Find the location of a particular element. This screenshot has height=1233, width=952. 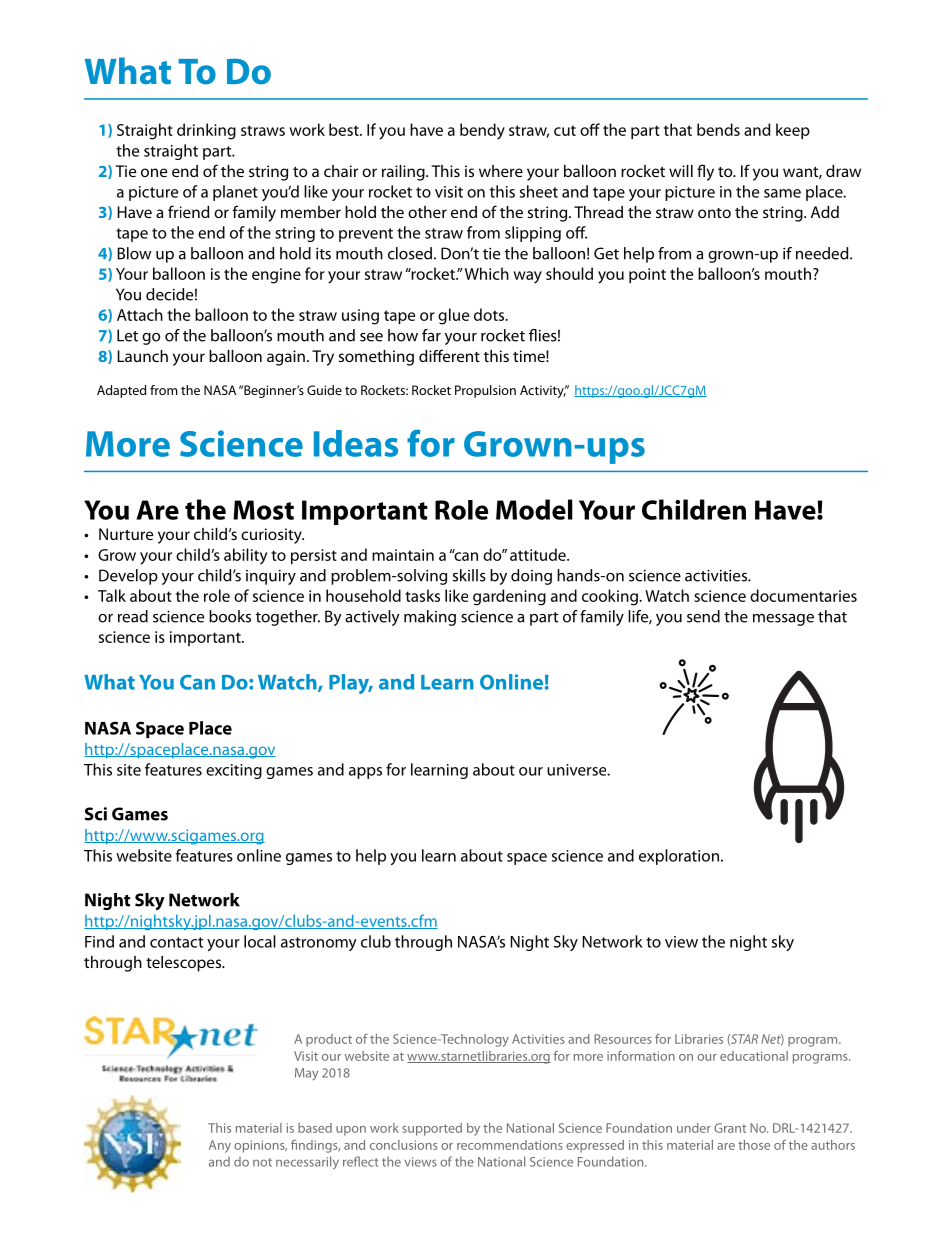

Model is located at coordinates (534, 509).
